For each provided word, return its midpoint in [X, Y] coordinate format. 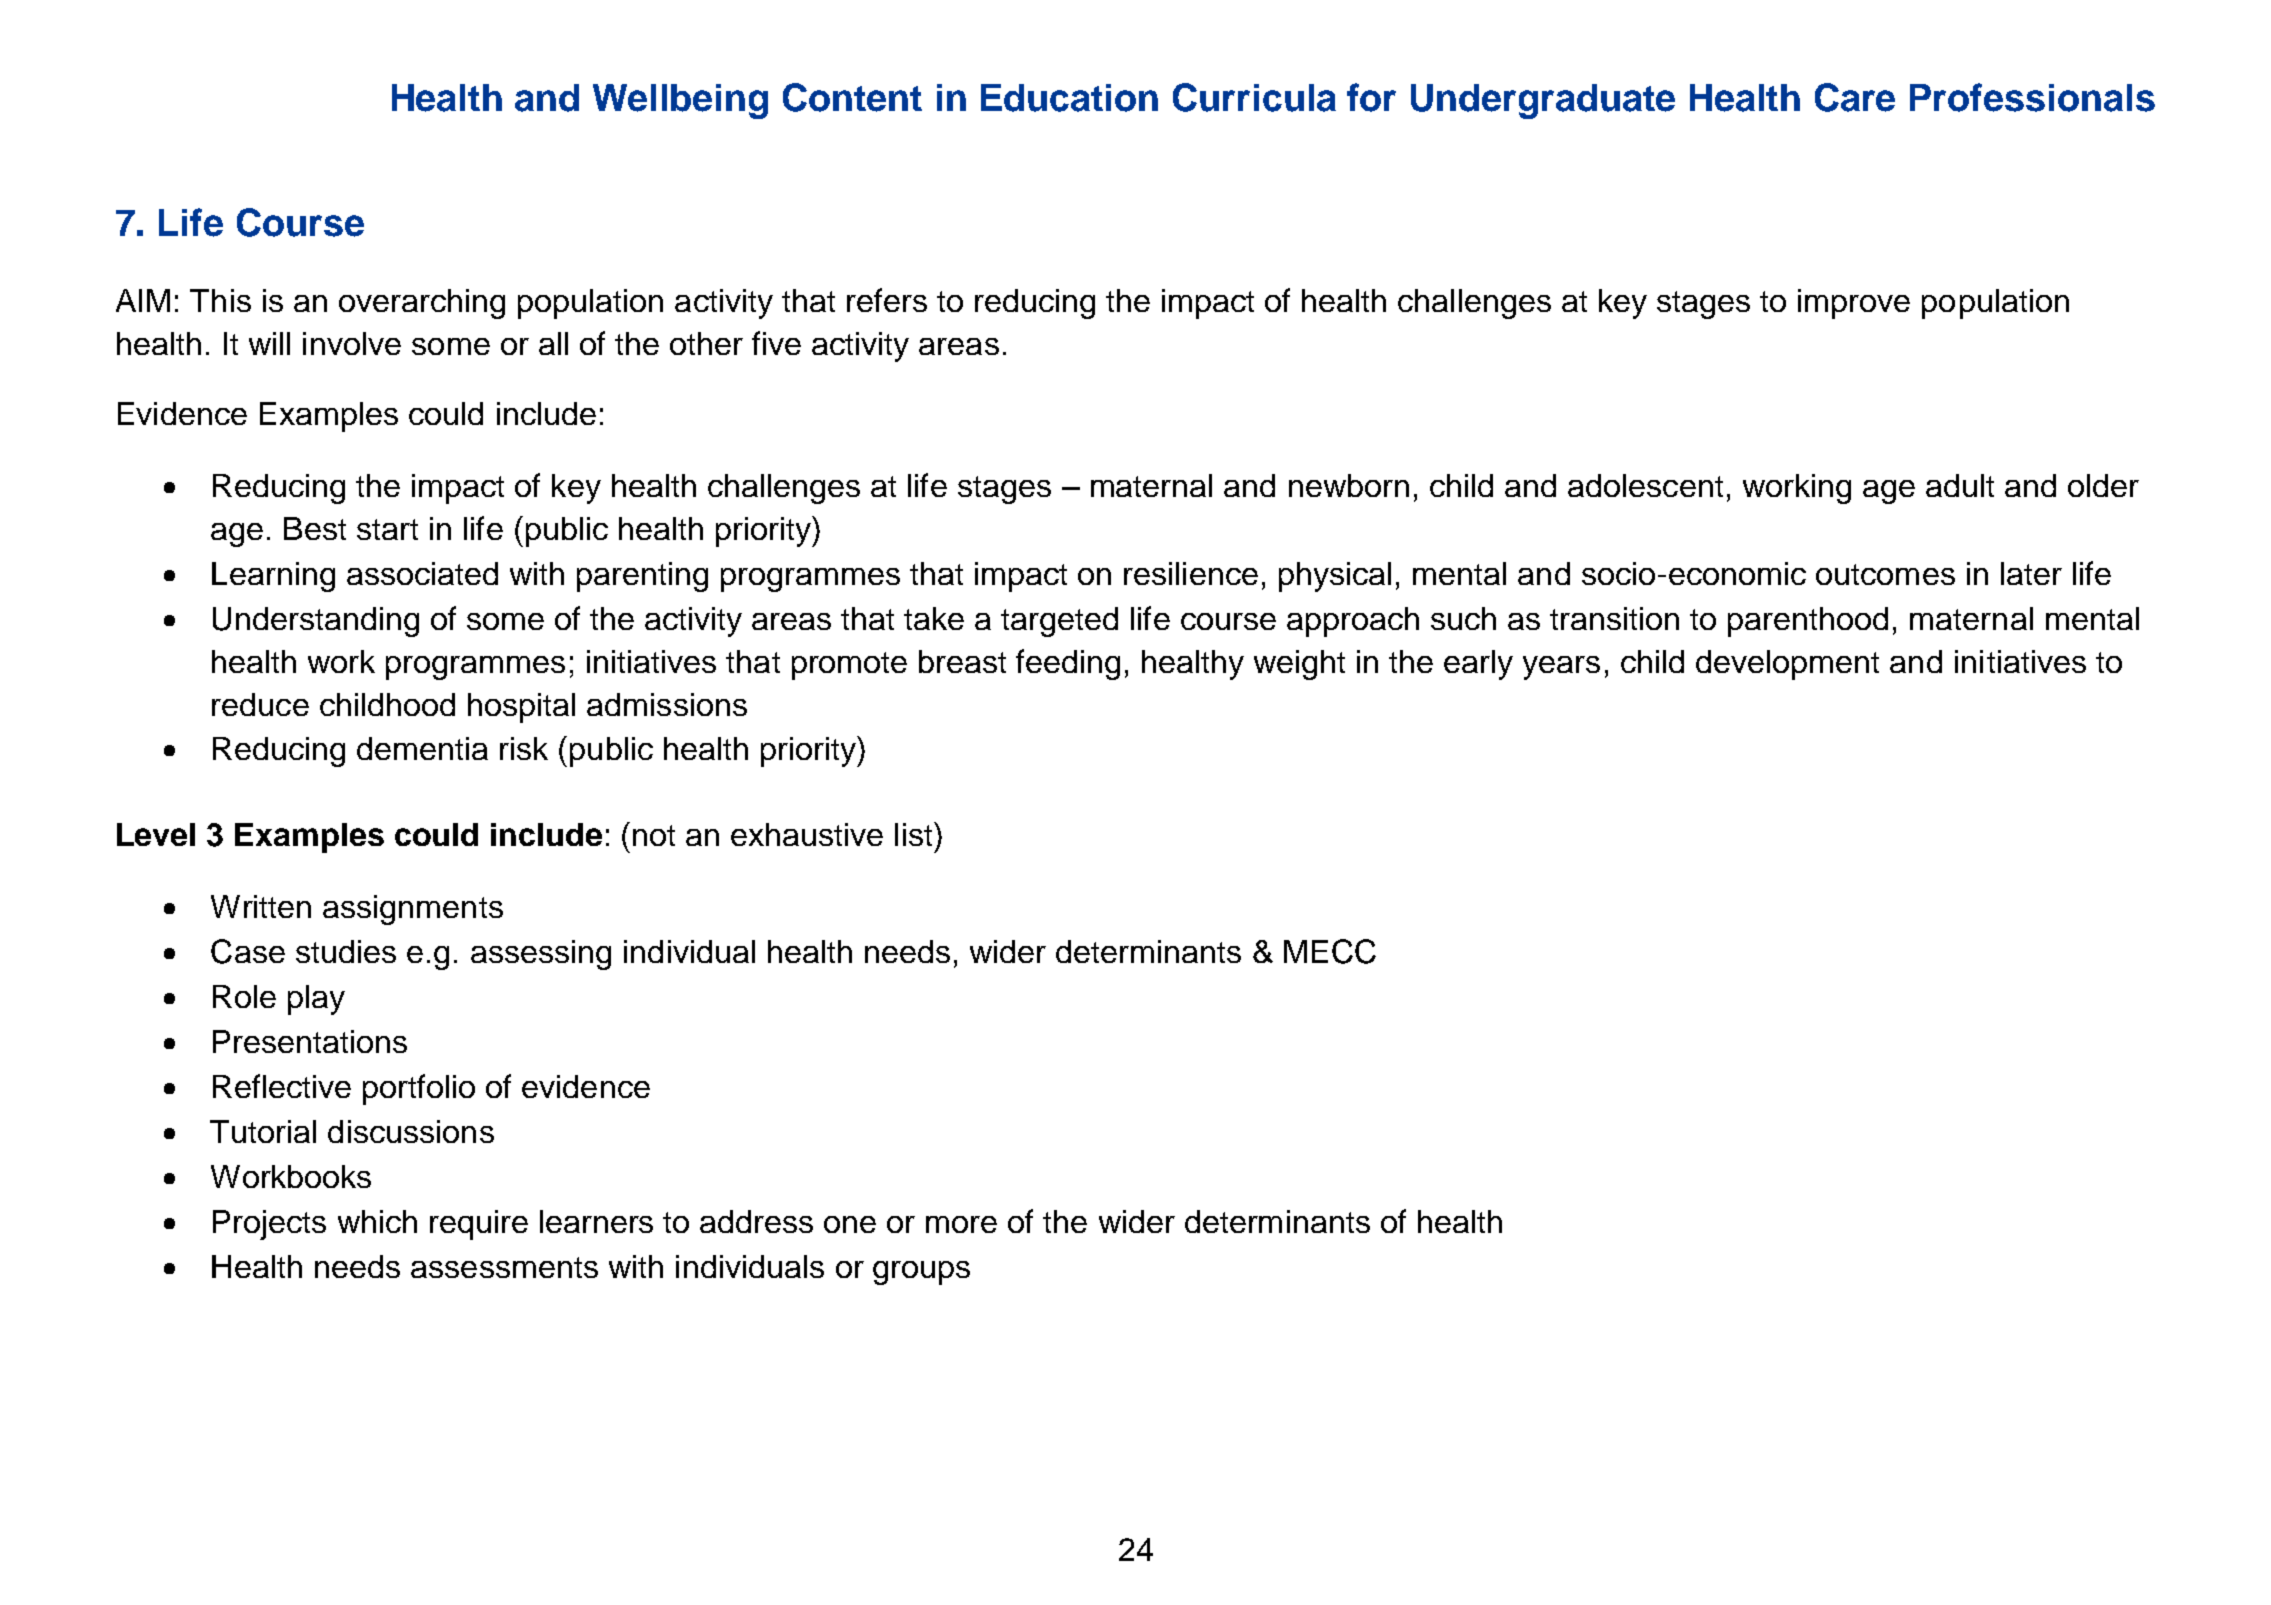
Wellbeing [680, 101]
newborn [1349, 485]
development [1787, 665]
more [961, 1224]
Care [1855, 97]
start [387, 529]
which [377, 1221]
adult [1960, 485]
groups [921, 1273]
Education [1069, 98]
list [915, 834]
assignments [413, 910]
